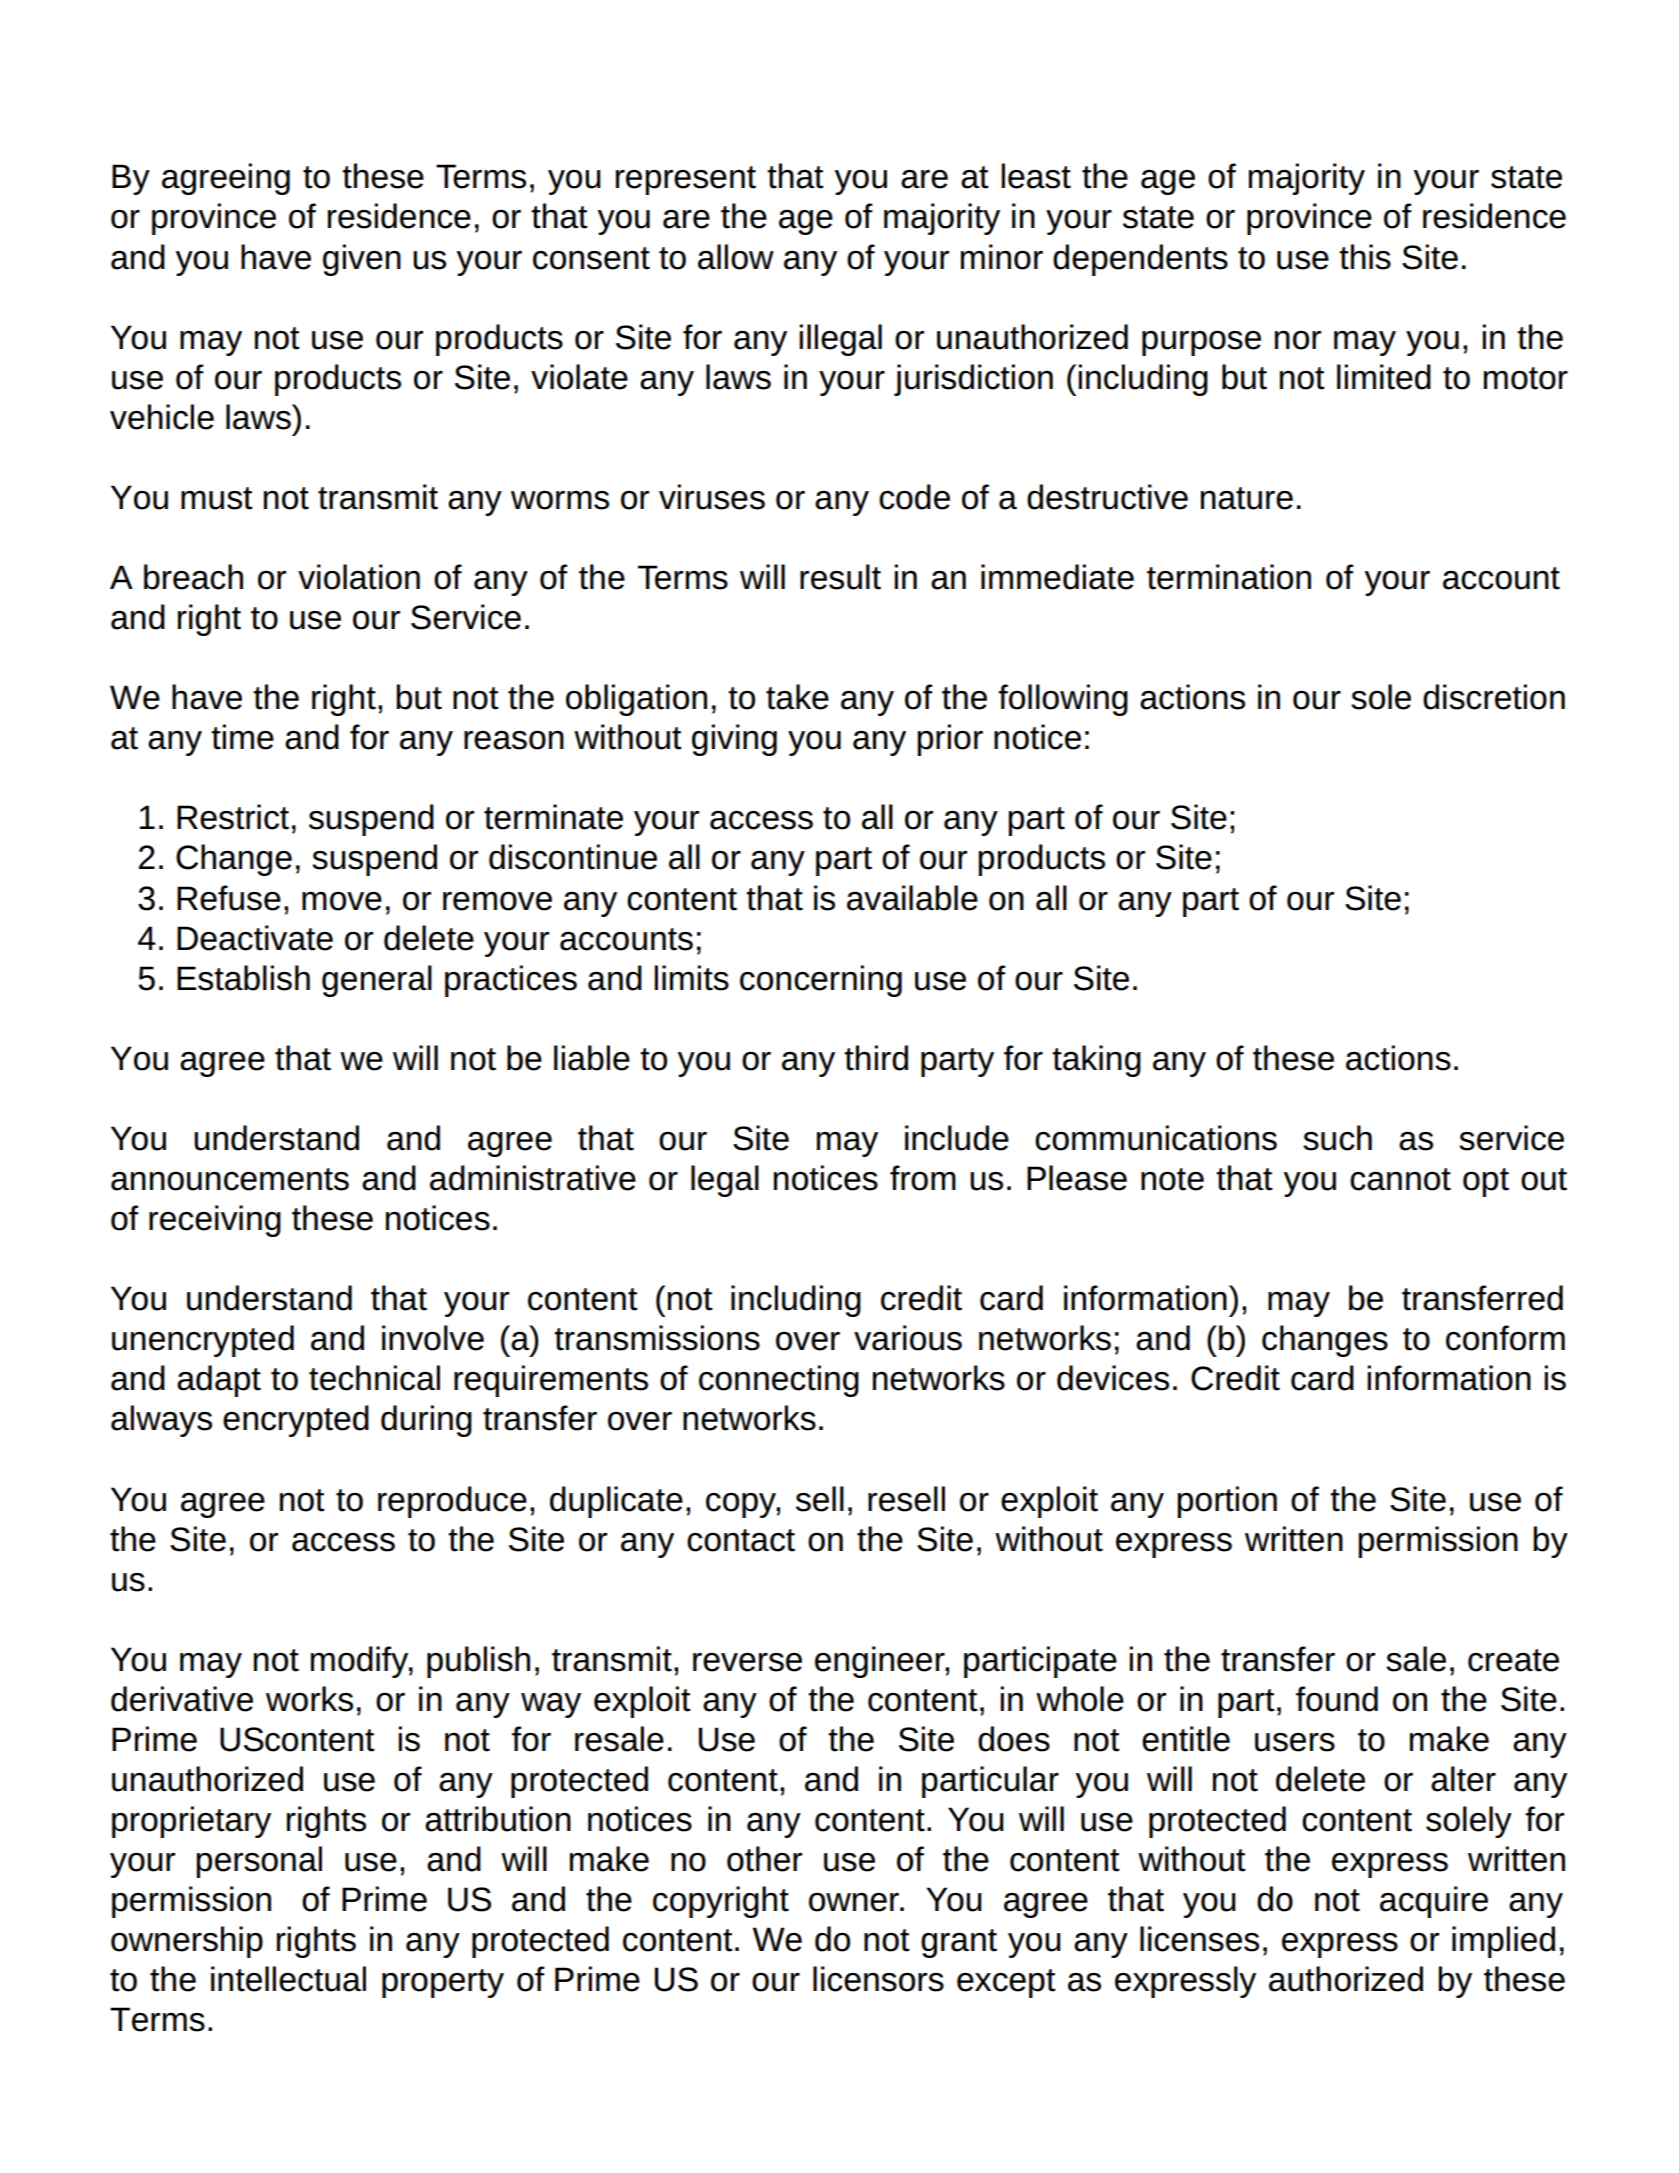  Describe the element at coordinates (1229, 577) in the screenshot. I see `termination` at that location.
